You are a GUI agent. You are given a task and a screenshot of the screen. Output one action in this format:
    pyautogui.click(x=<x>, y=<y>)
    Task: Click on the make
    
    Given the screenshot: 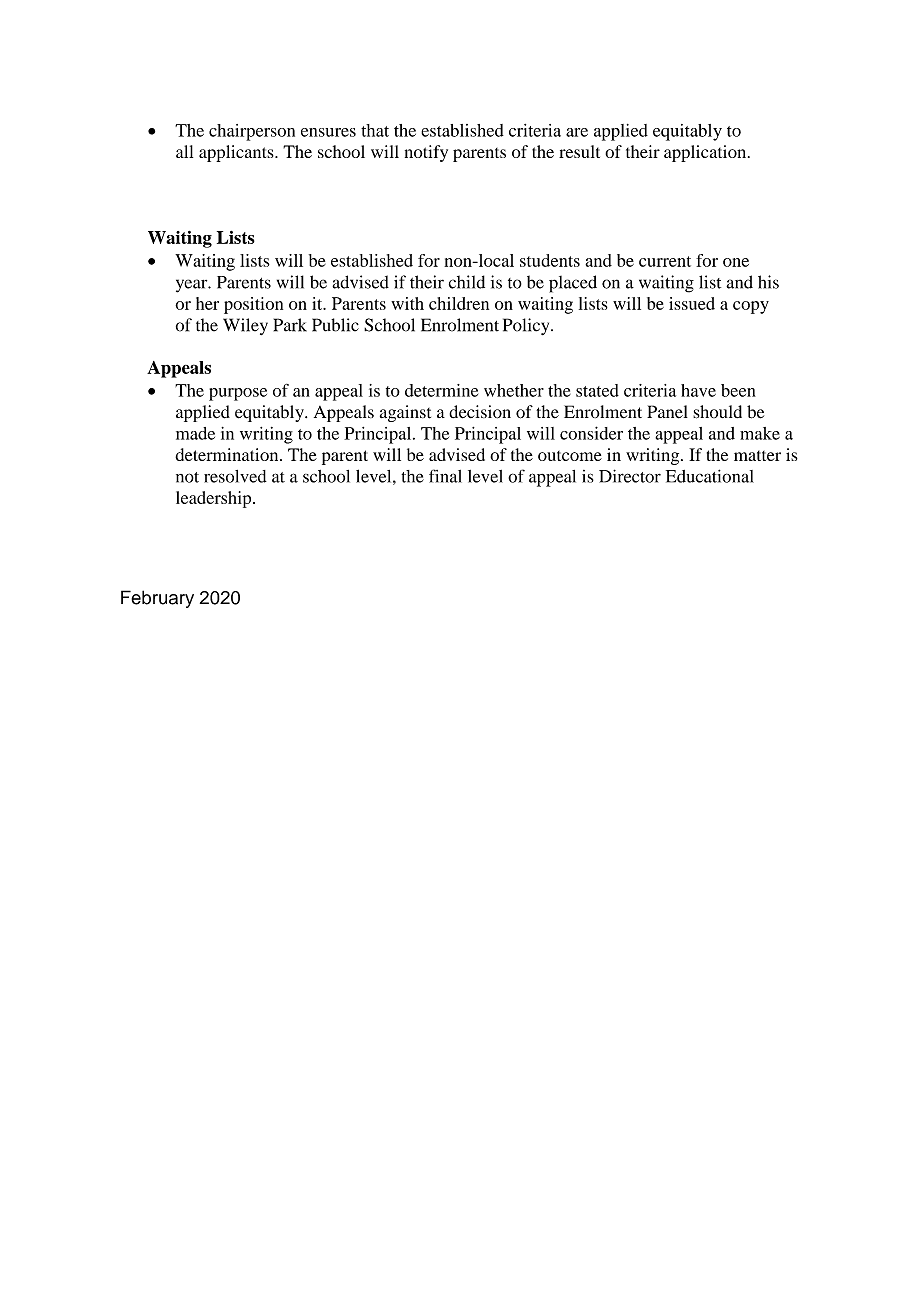 What is the action you would take?
    pyautogui.click(x=760, y=433)
